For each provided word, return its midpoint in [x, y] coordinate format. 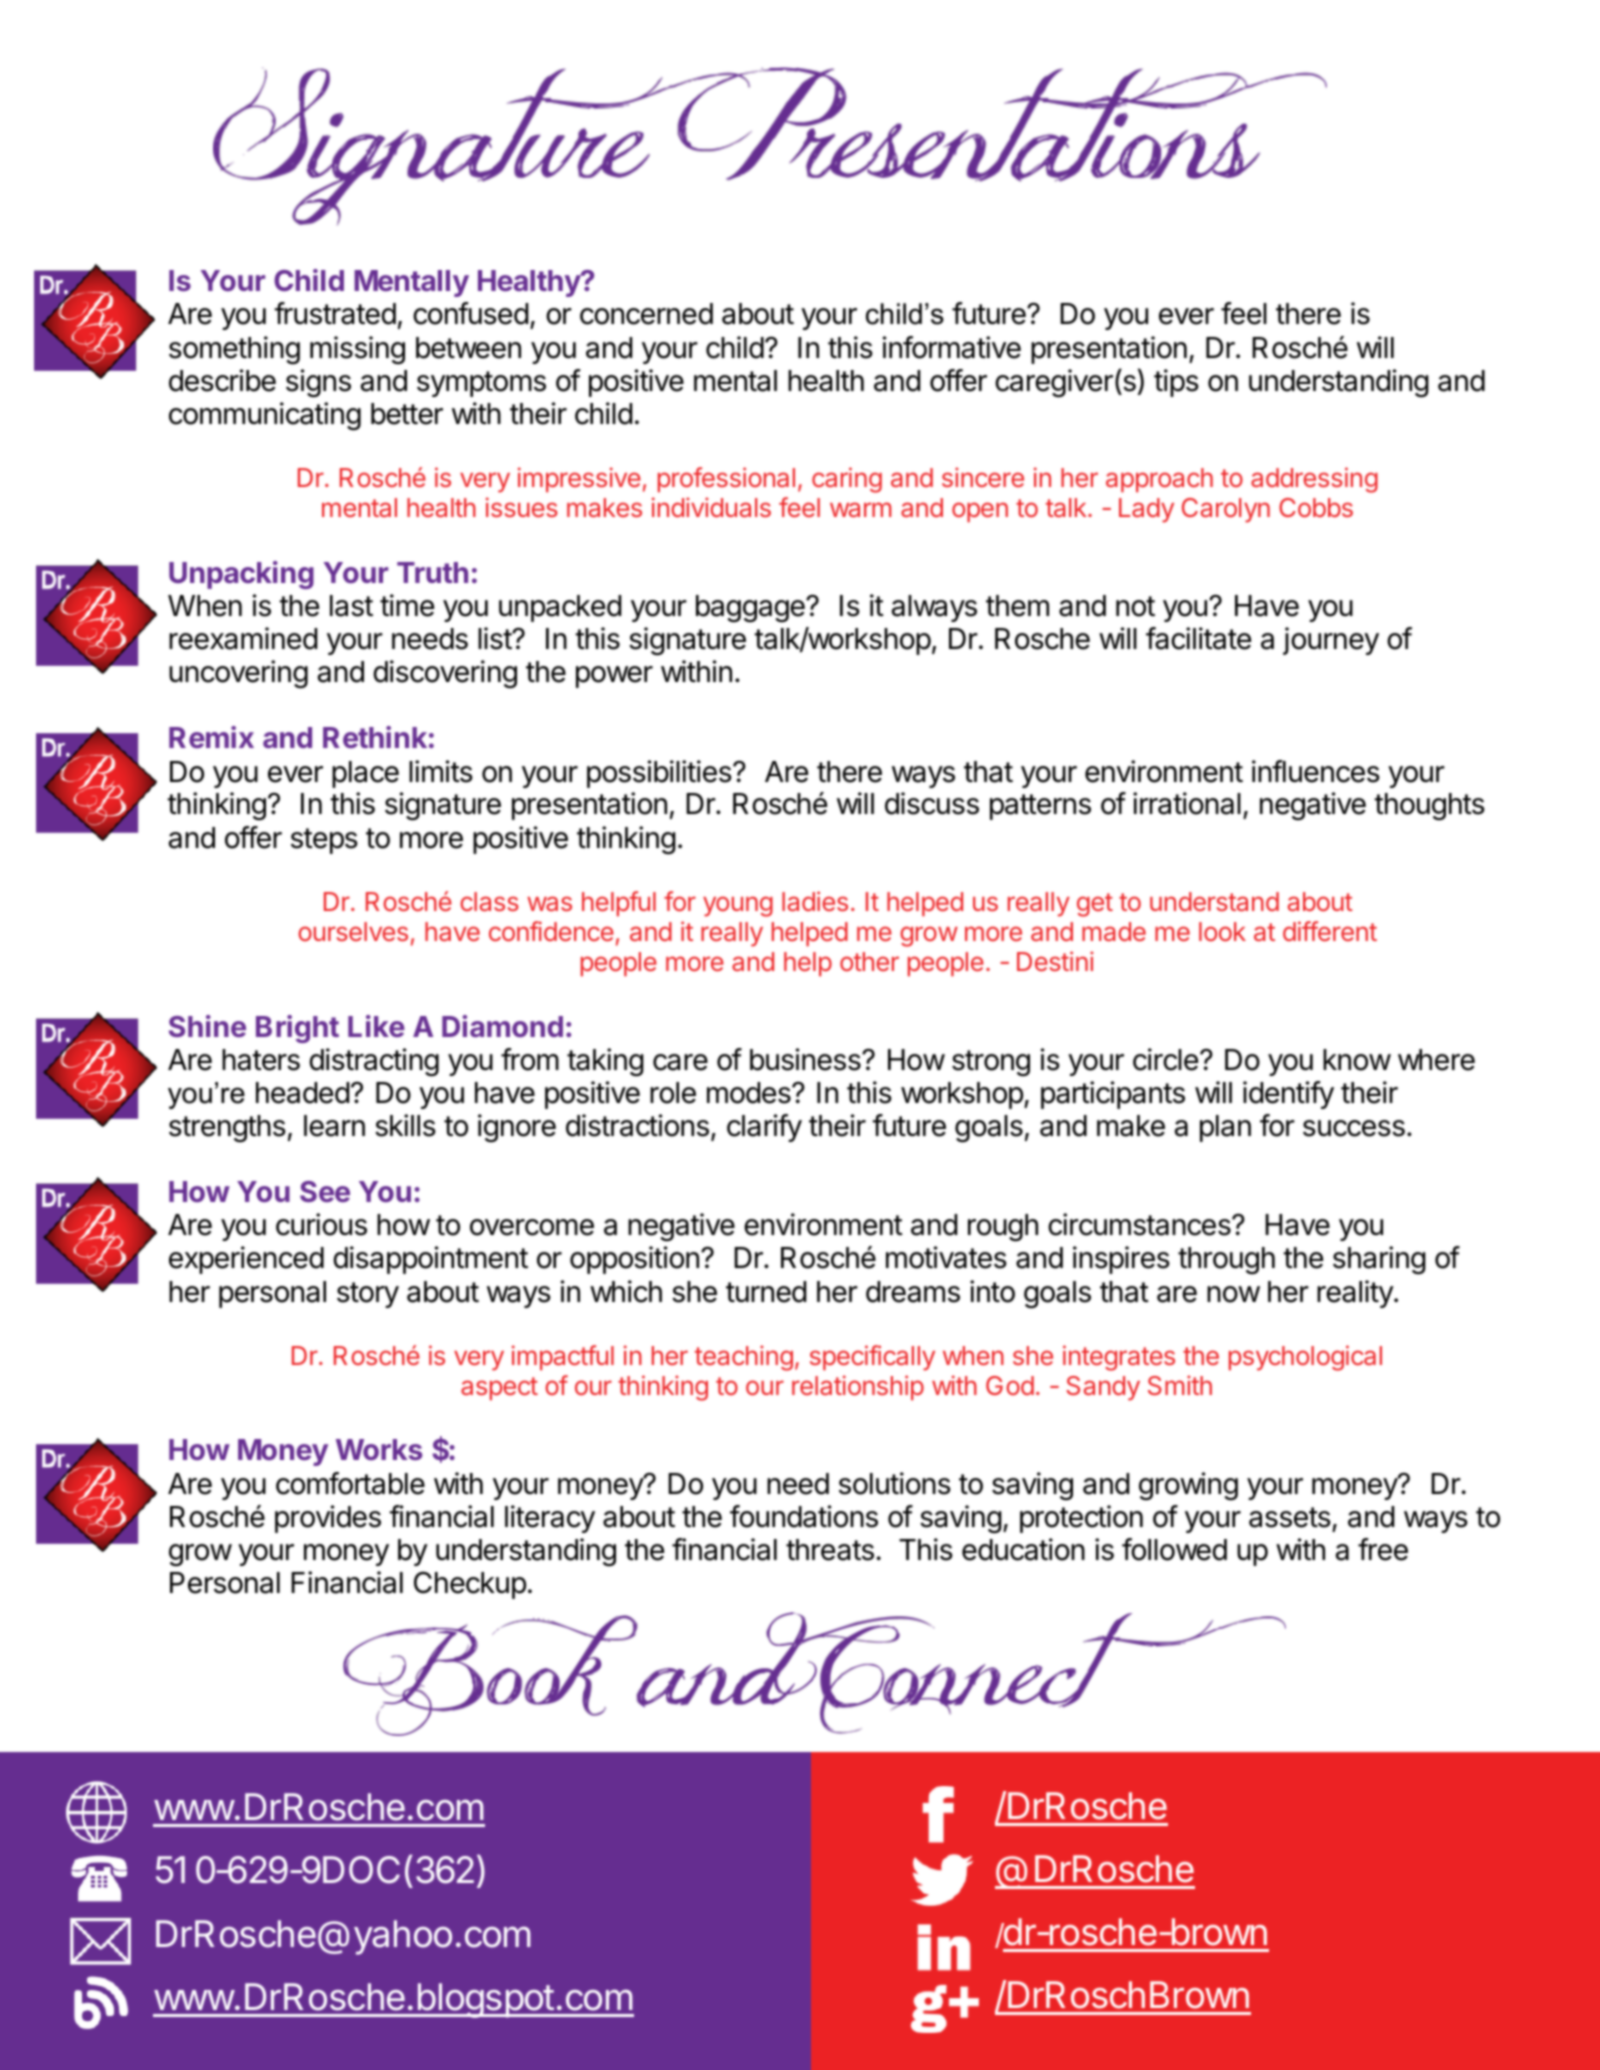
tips [1176, 383]
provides [328, 1519]
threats [830, 1550]
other [869, 961]
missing [357, 350]
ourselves [353, 931]
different [1330, 931]
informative [952, 347]
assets [1290, 1517]
